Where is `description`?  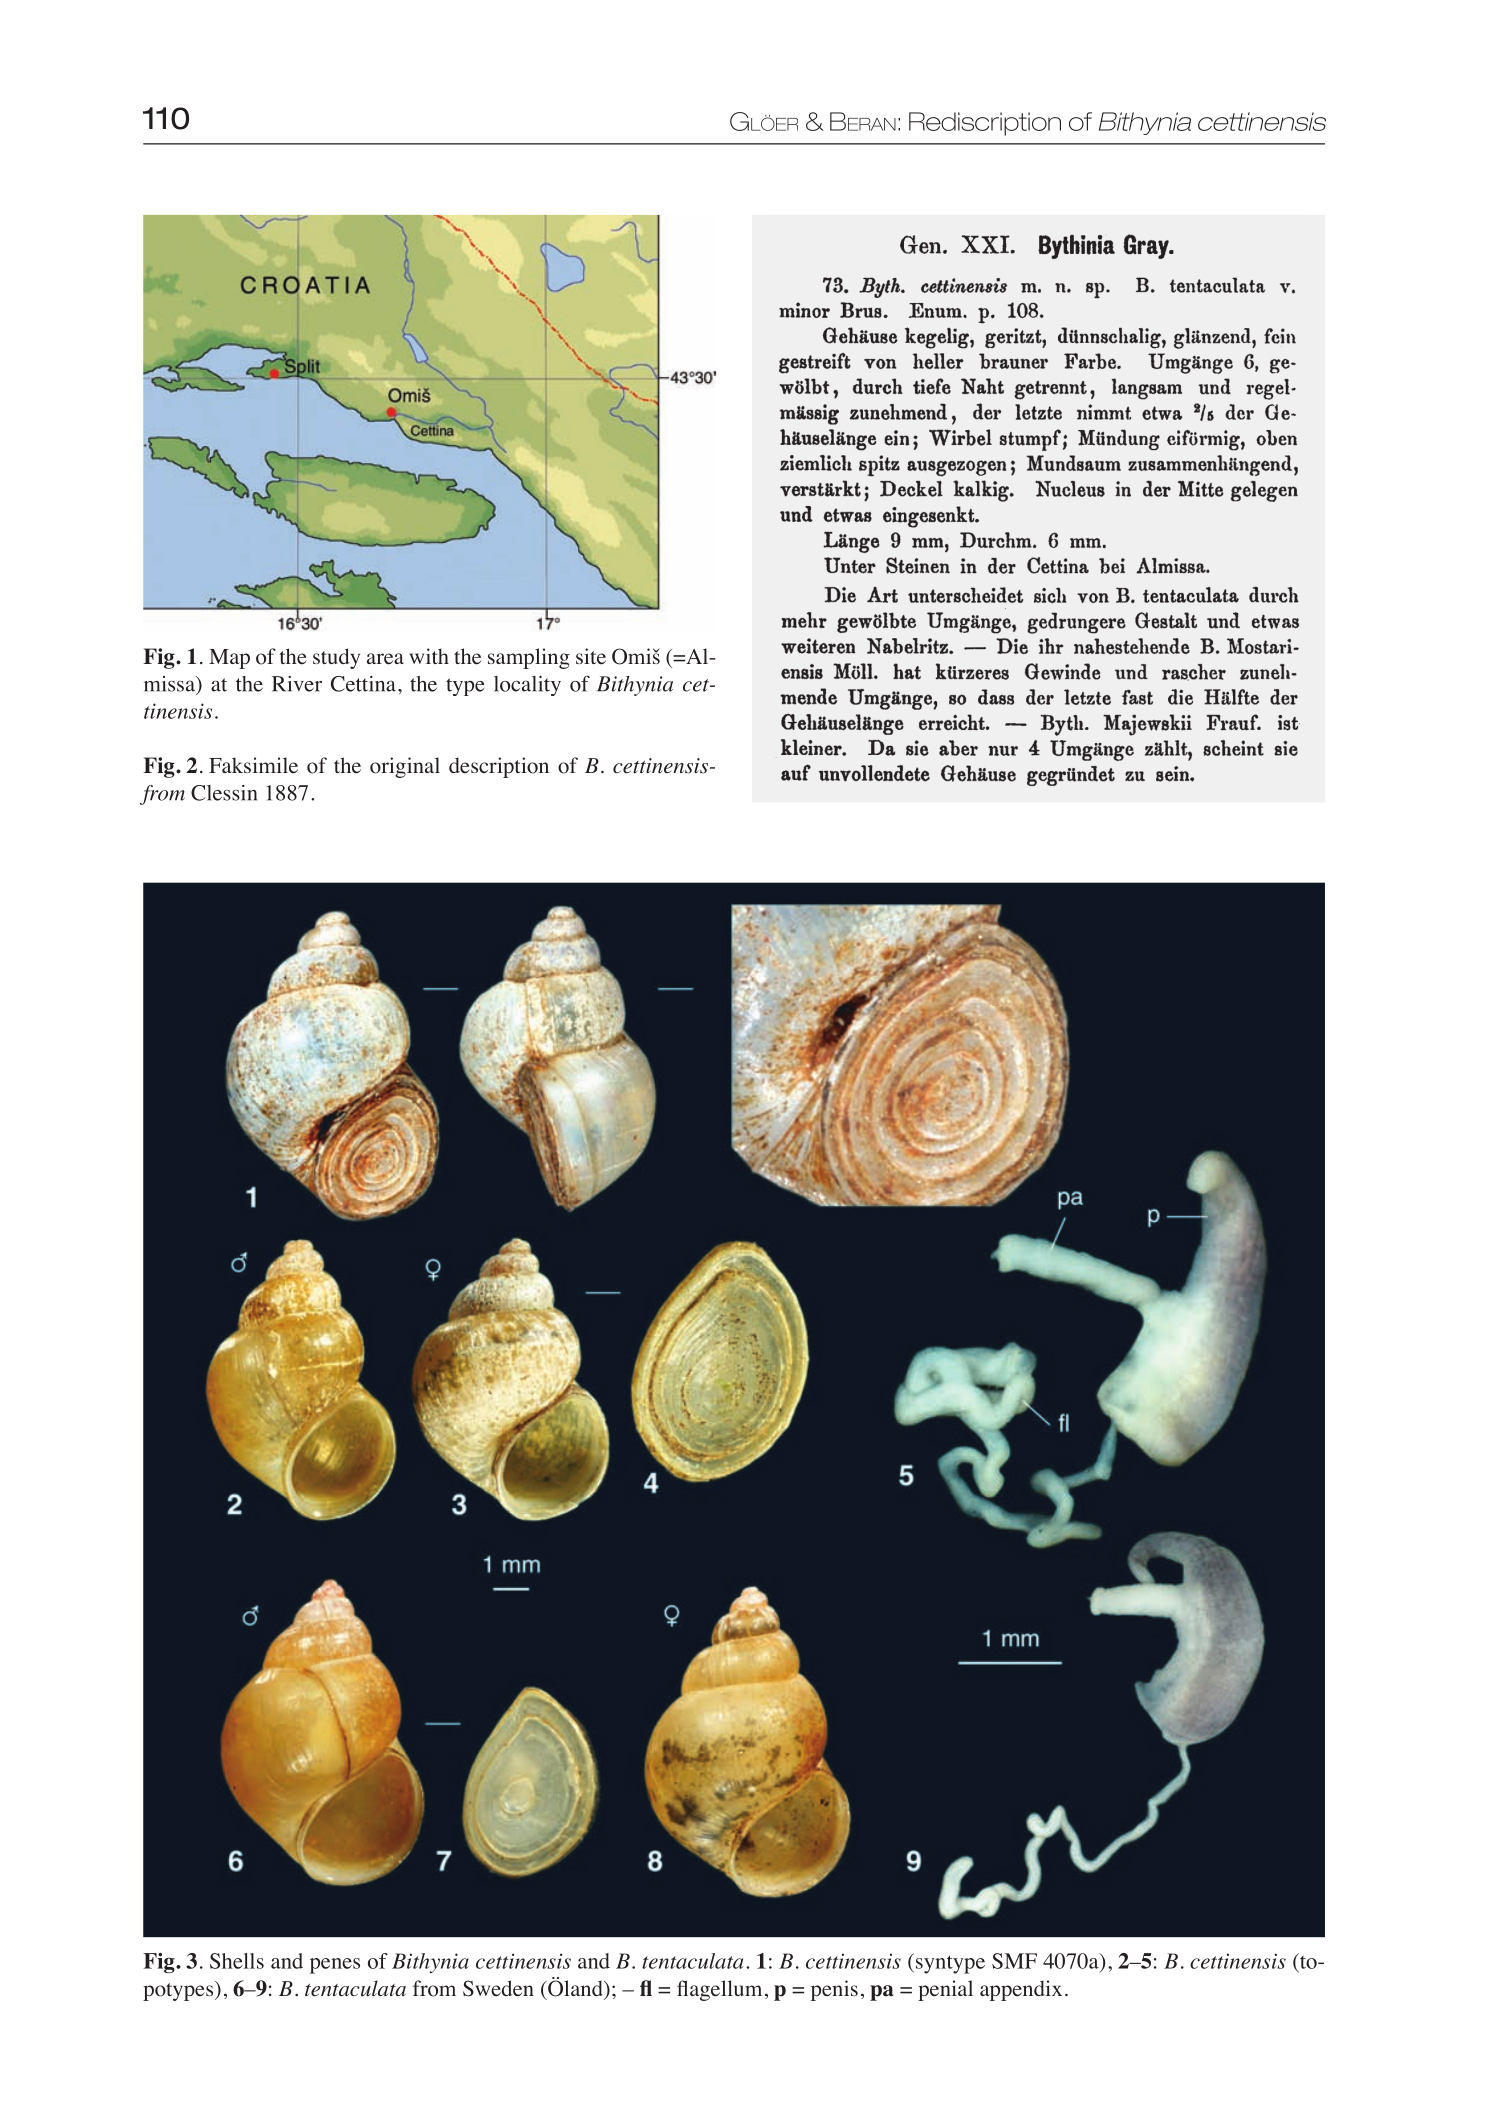 description is located at coordinates (499, 767).
